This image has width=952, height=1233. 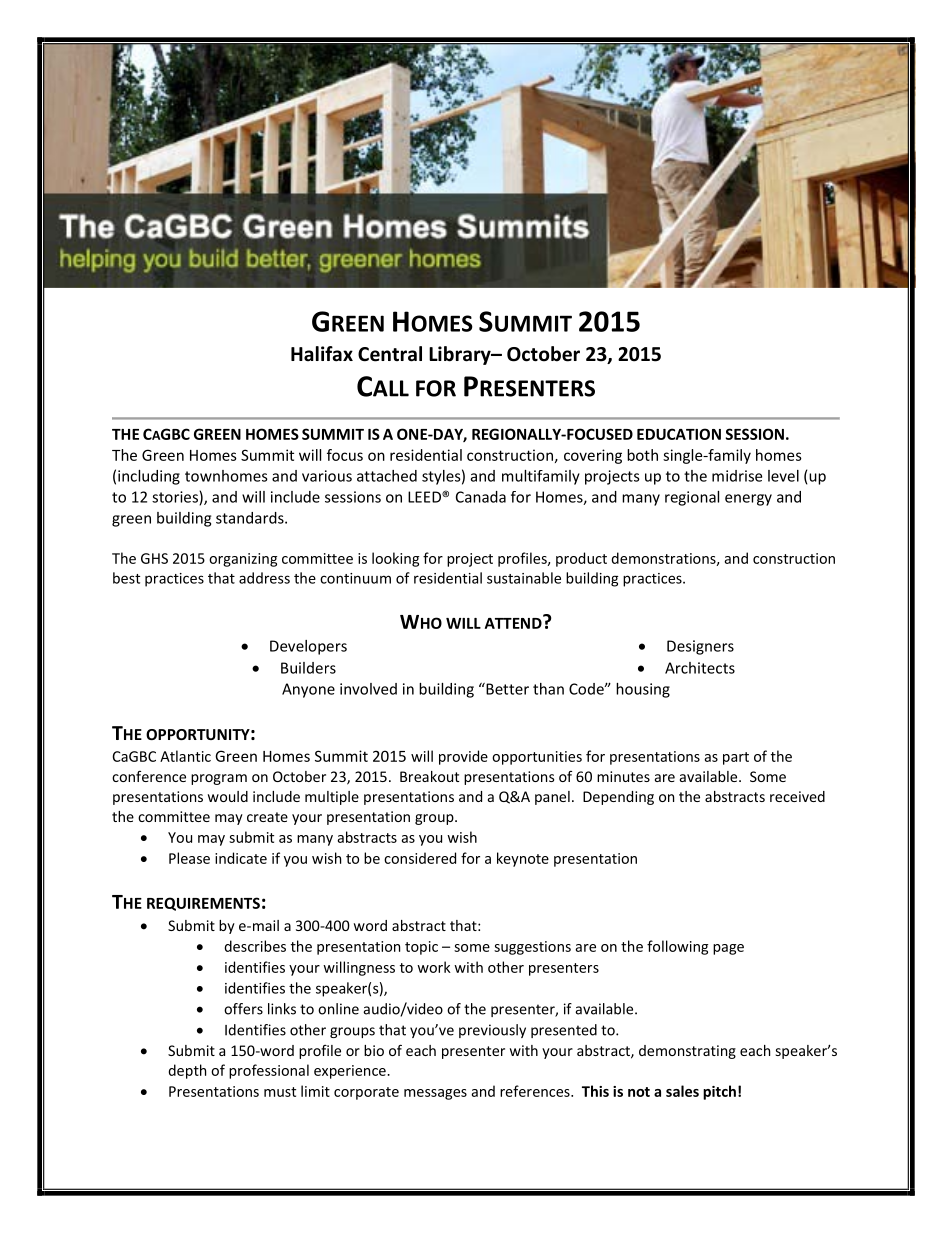 I want to click on Atlantic, so click(x=185, y=756).
